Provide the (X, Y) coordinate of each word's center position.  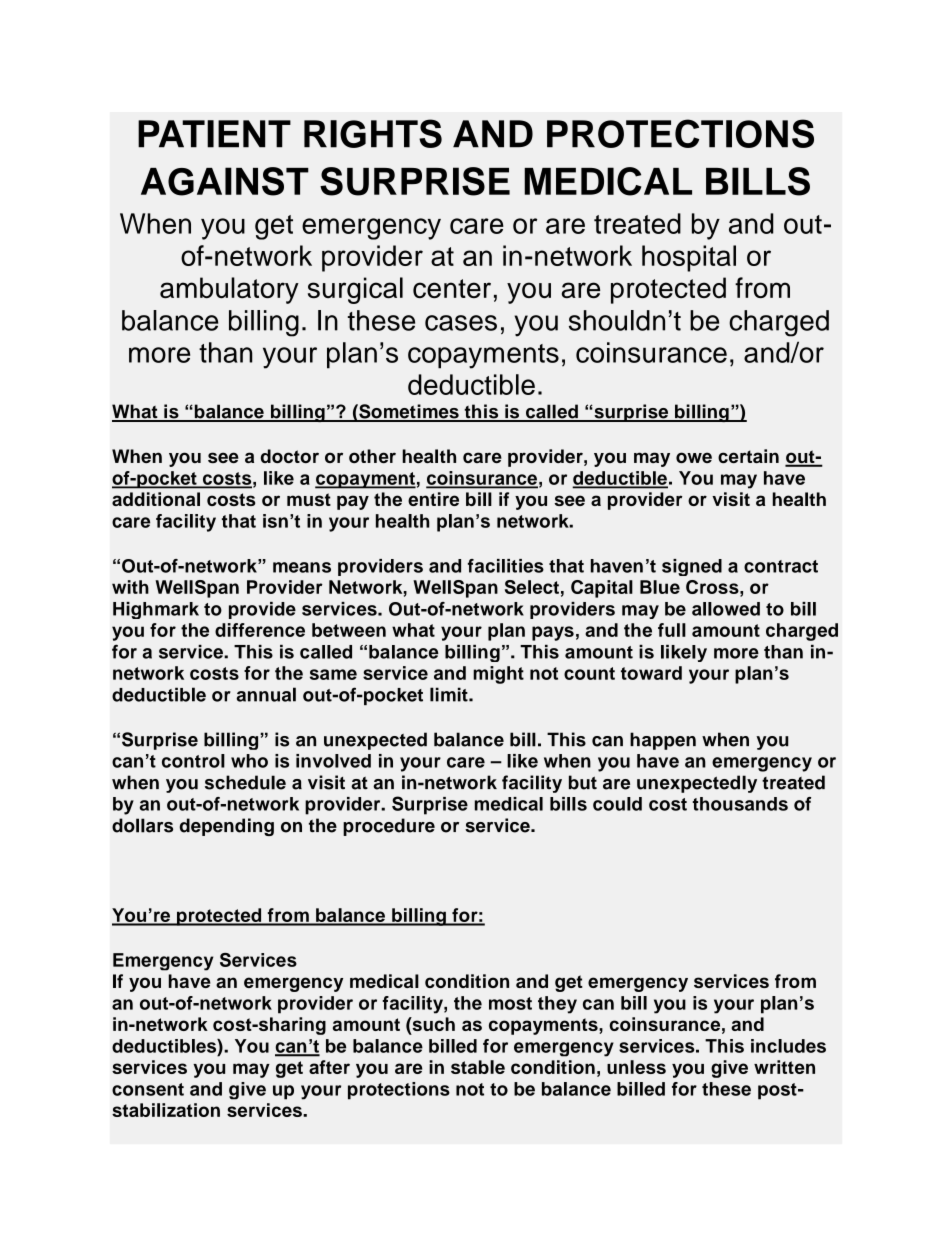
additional (156, 499)
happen (663, 741)
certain (748, 456)
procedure (389, 827)
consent (148, 1089)
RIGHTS (373, 133)
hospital (689, 258)
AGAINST (225, 181)
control (193, 761)
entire (433, 499)
